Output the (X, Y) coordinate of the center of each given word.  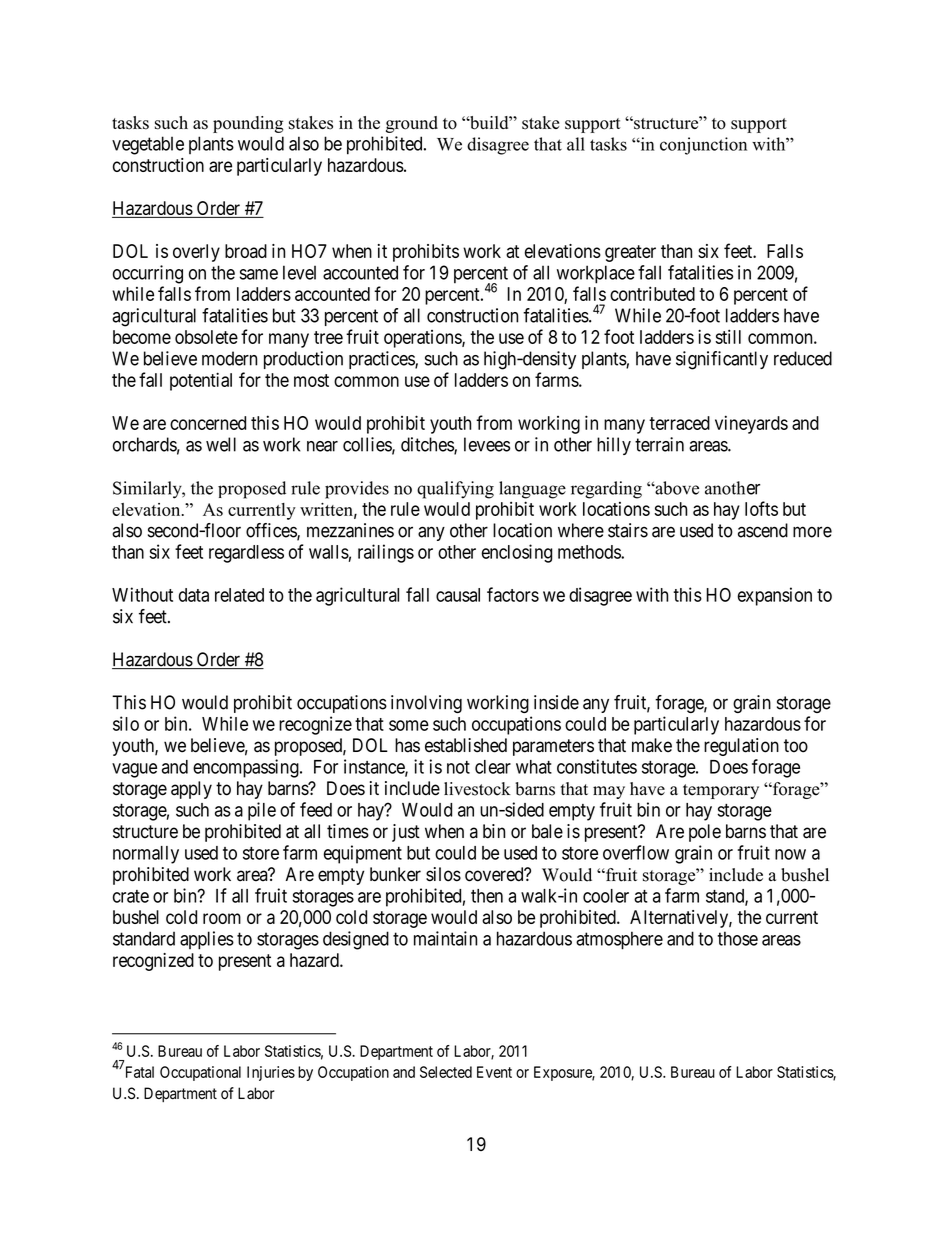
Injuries (271, 1073)
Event (494, 1072)
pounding (248, 124)
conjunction (703, 146)
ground (412, 124)
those (737, 938)
